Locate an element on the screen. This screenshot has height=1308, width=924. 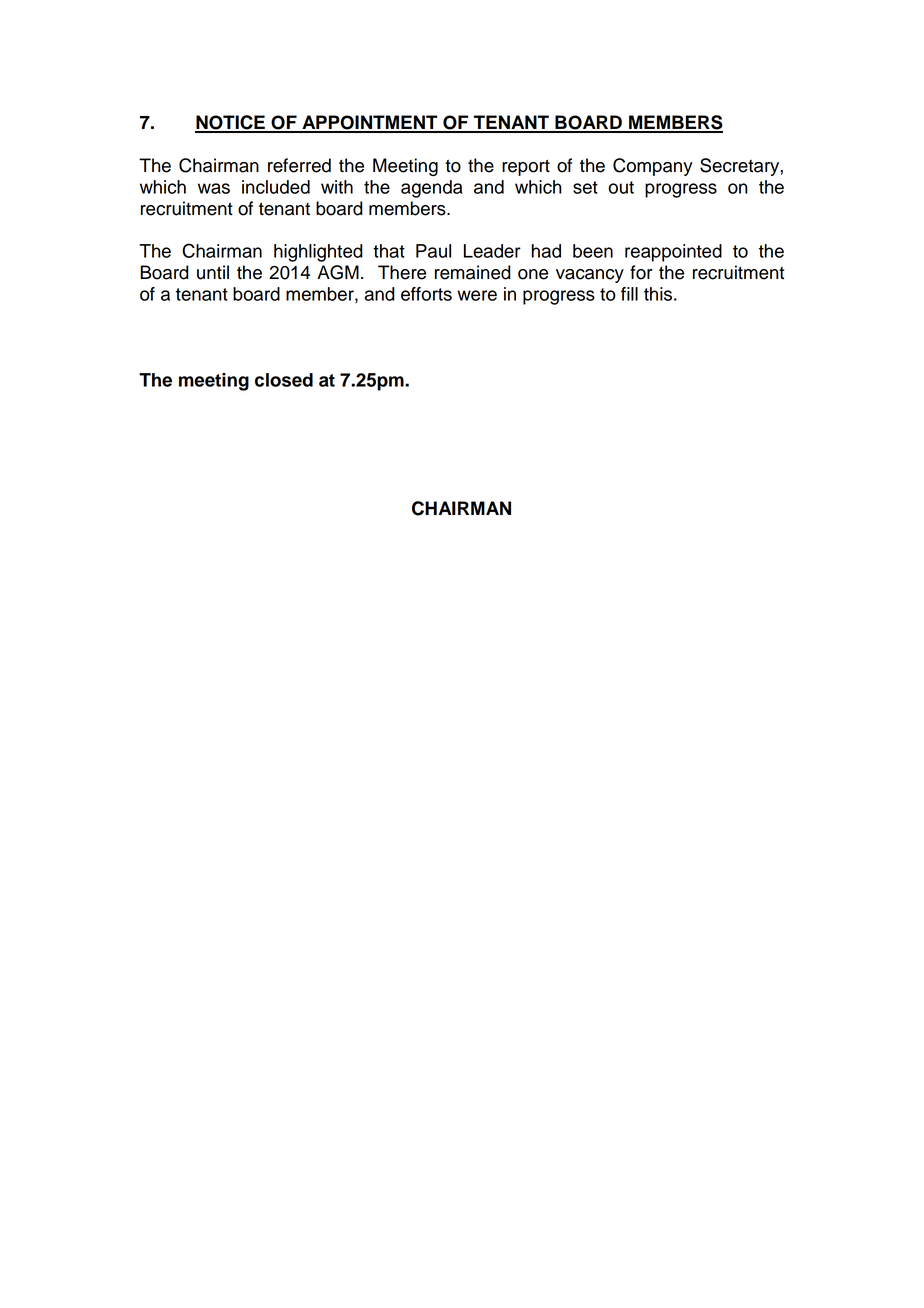
Paul is located at coordinates (433, 251).
